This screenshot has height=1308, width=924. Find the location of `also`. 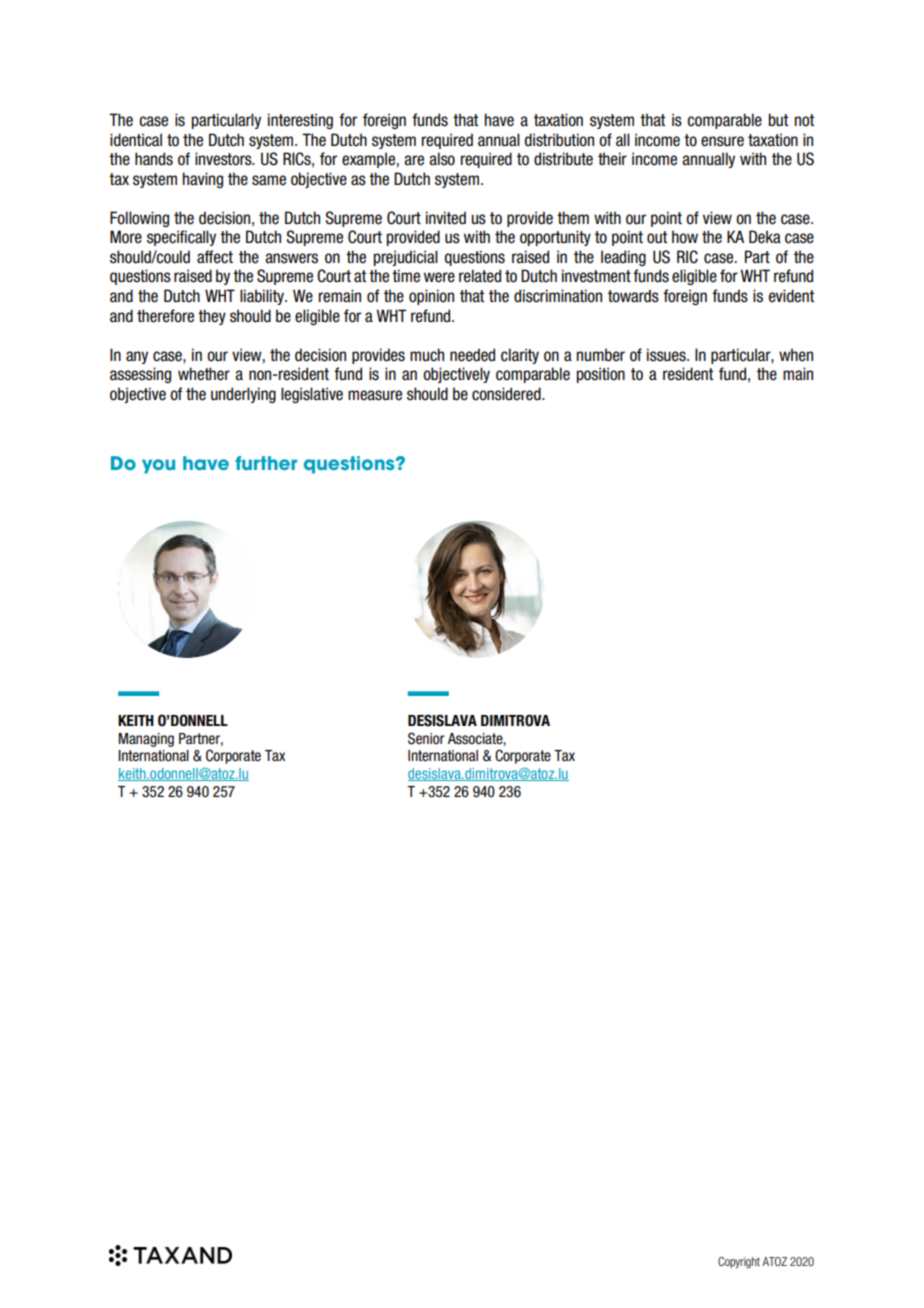

also is located at coordinates (442, 159).
